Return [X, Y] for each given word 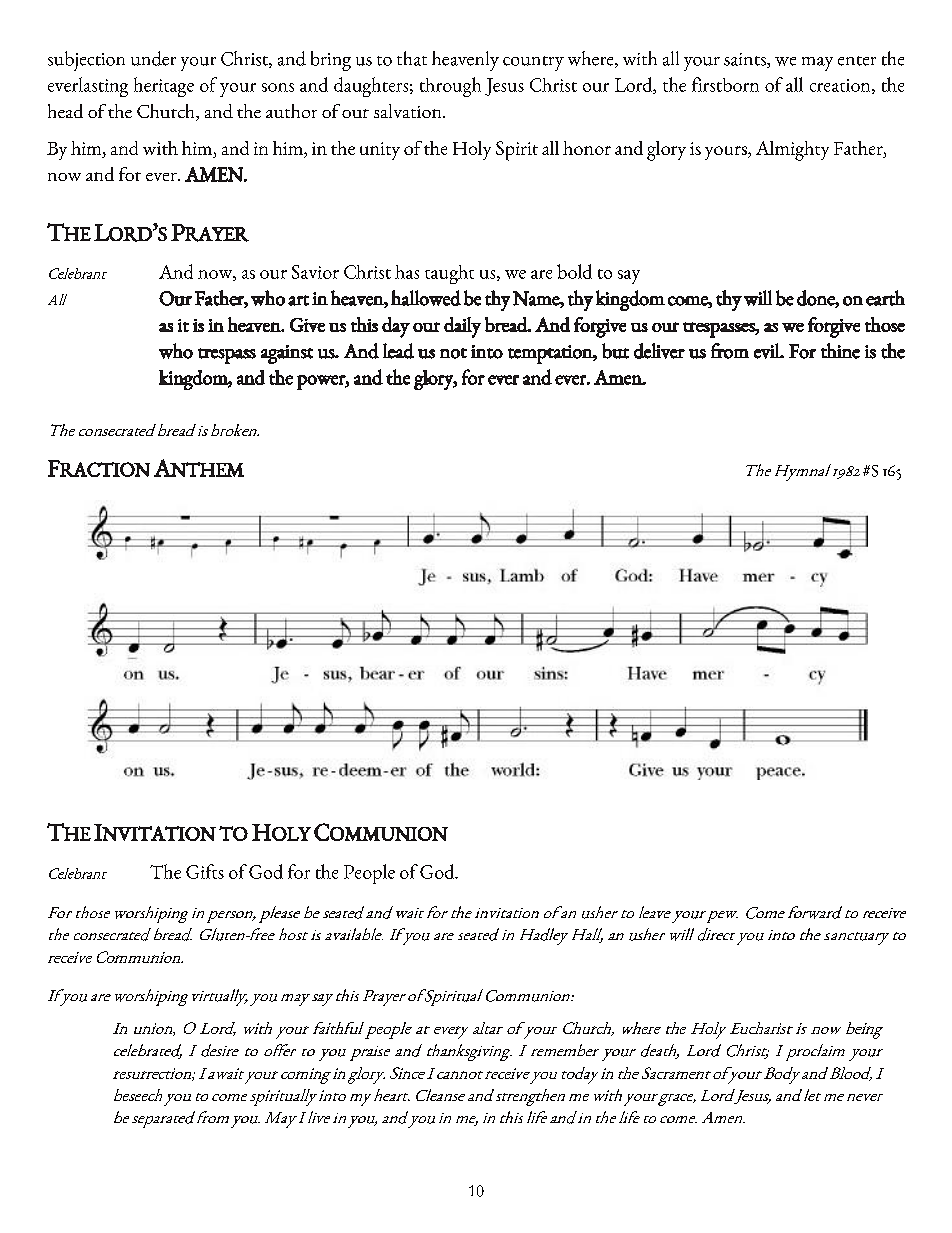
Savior [315, 272]
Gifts [205, 871]
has [407, 272]
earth [885, 298]
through [450, 87]
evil [768, 351]
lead [398, 351]
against [287, 354]
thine [840, 351]
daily [462, 327]
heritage [164, 87]
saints [746, 60]
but [615, 351]
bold [574, 271]
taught [449, 274]
